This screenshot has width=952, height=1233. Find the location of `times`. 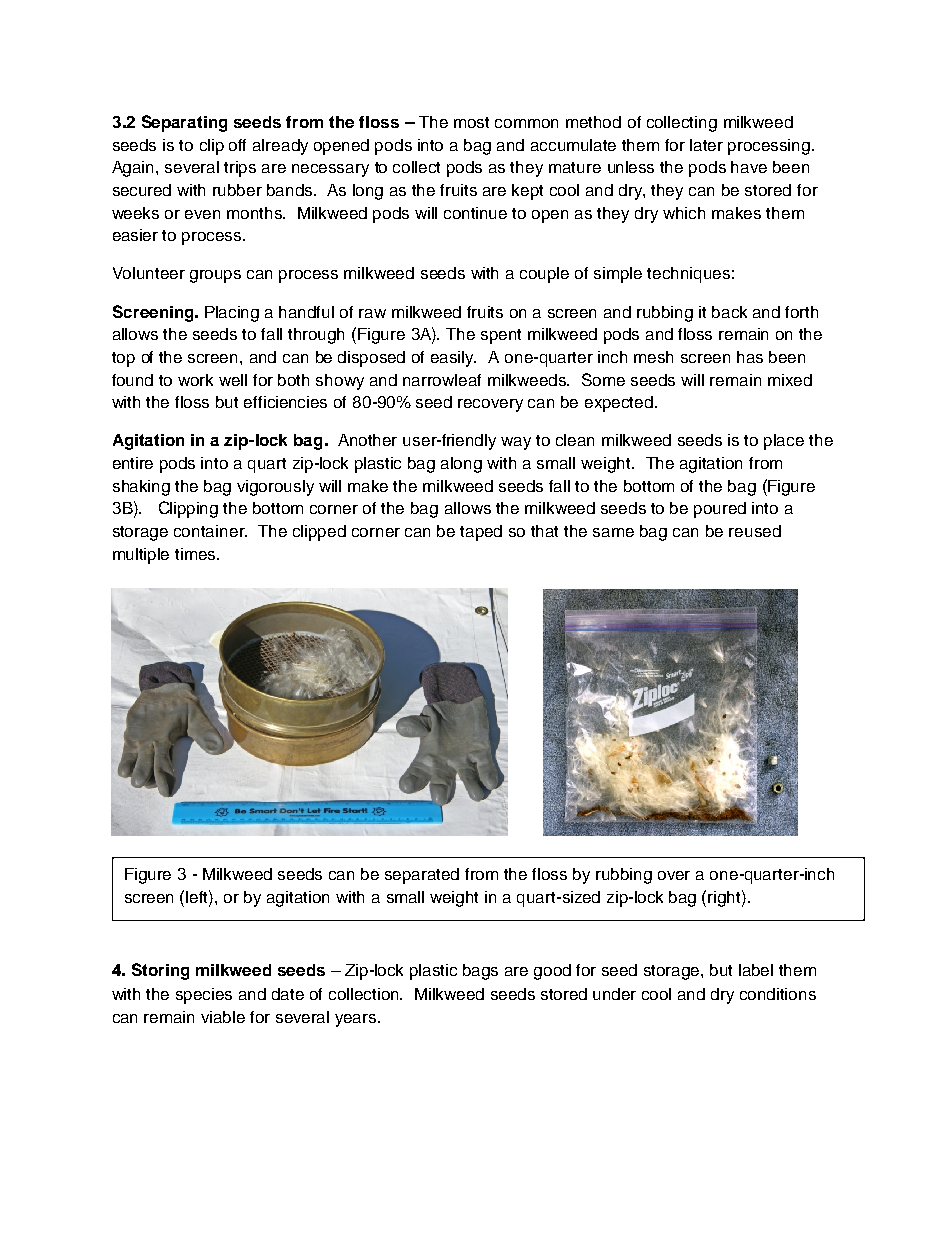

times is located at coordinates (196, 554).
